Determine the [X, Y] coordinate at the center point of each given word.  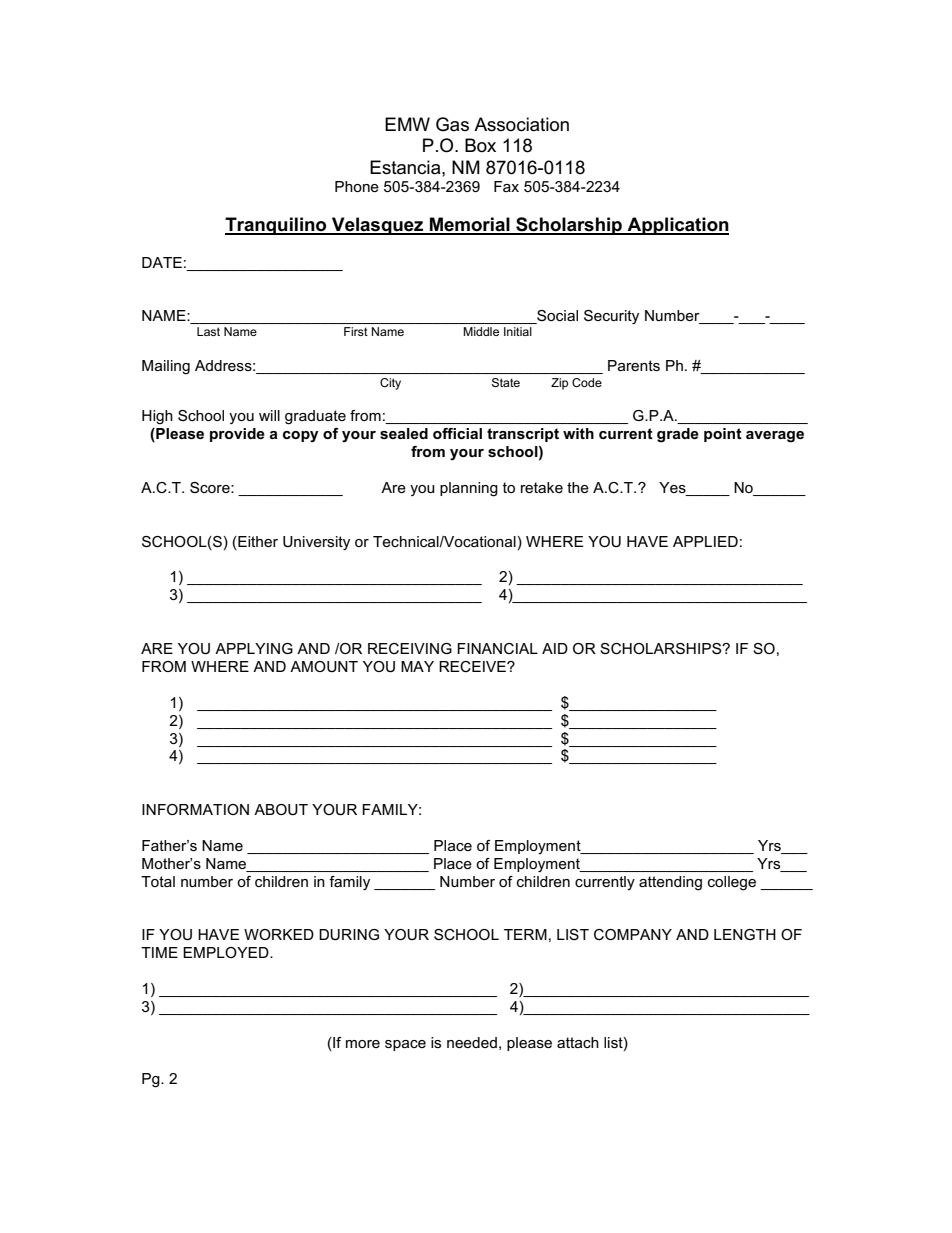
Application [677, 226]
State [506, 382]
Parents [634, 365]
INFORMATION [195, 809]
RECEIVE [473, 666]
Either [257, 541]
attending [670, 883]
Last [208, 331]
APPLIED [705, 541]
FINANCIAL [497, 648]
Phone [357, 186]
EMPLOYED [227, 952]
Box [480, 145]
